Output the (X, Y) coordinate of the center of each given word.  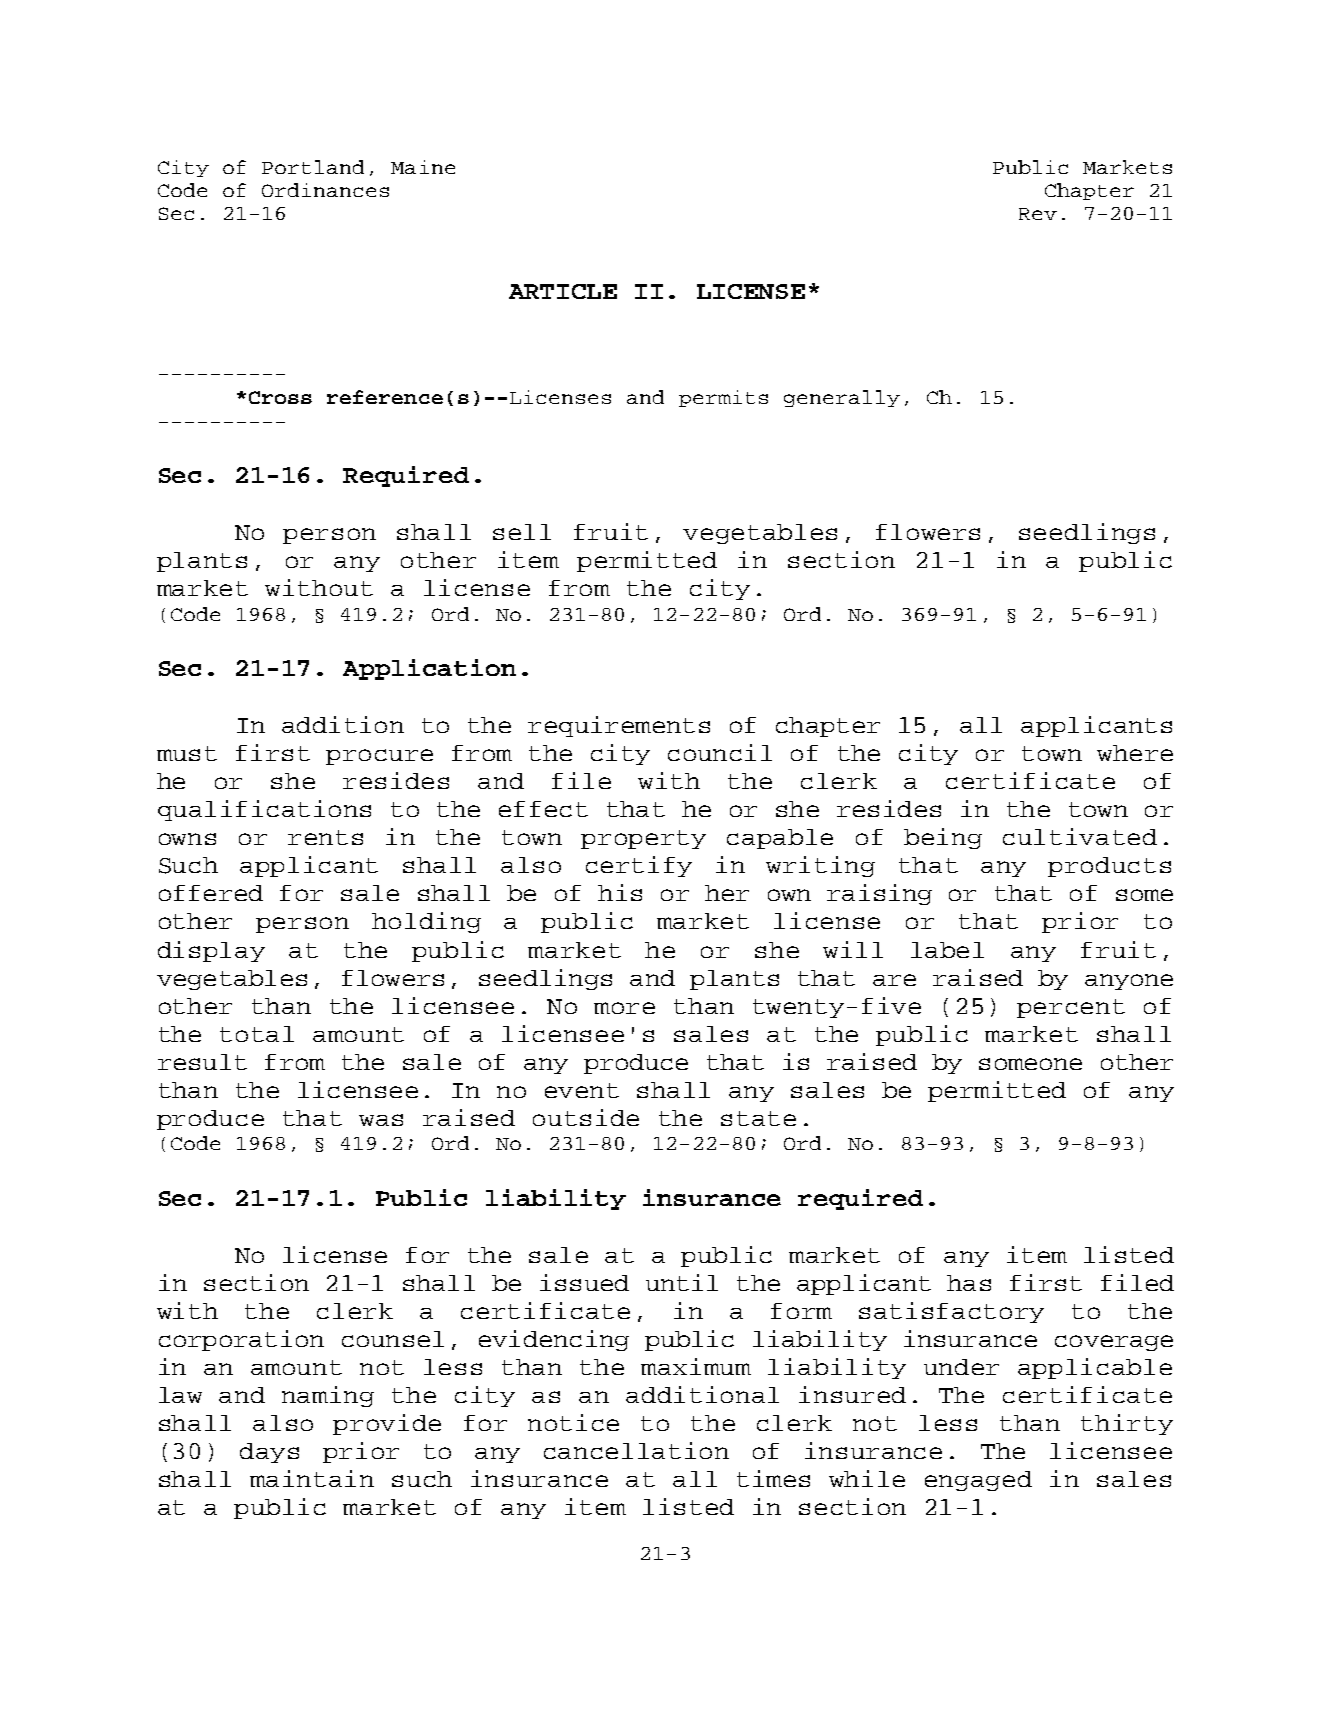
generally (842, 398)
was (381, 1120)
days (269, 1453)
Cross (280, 397)
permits (723, 398)
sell (522, 532)
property (643, 839)
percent (1071, 1008)
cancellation (636, 1450)
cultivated (1080, 836)
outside (586, 1117)
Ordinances (325, 190)
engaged (978, 1481)
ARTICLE (563, 291)
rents (325, 837)
